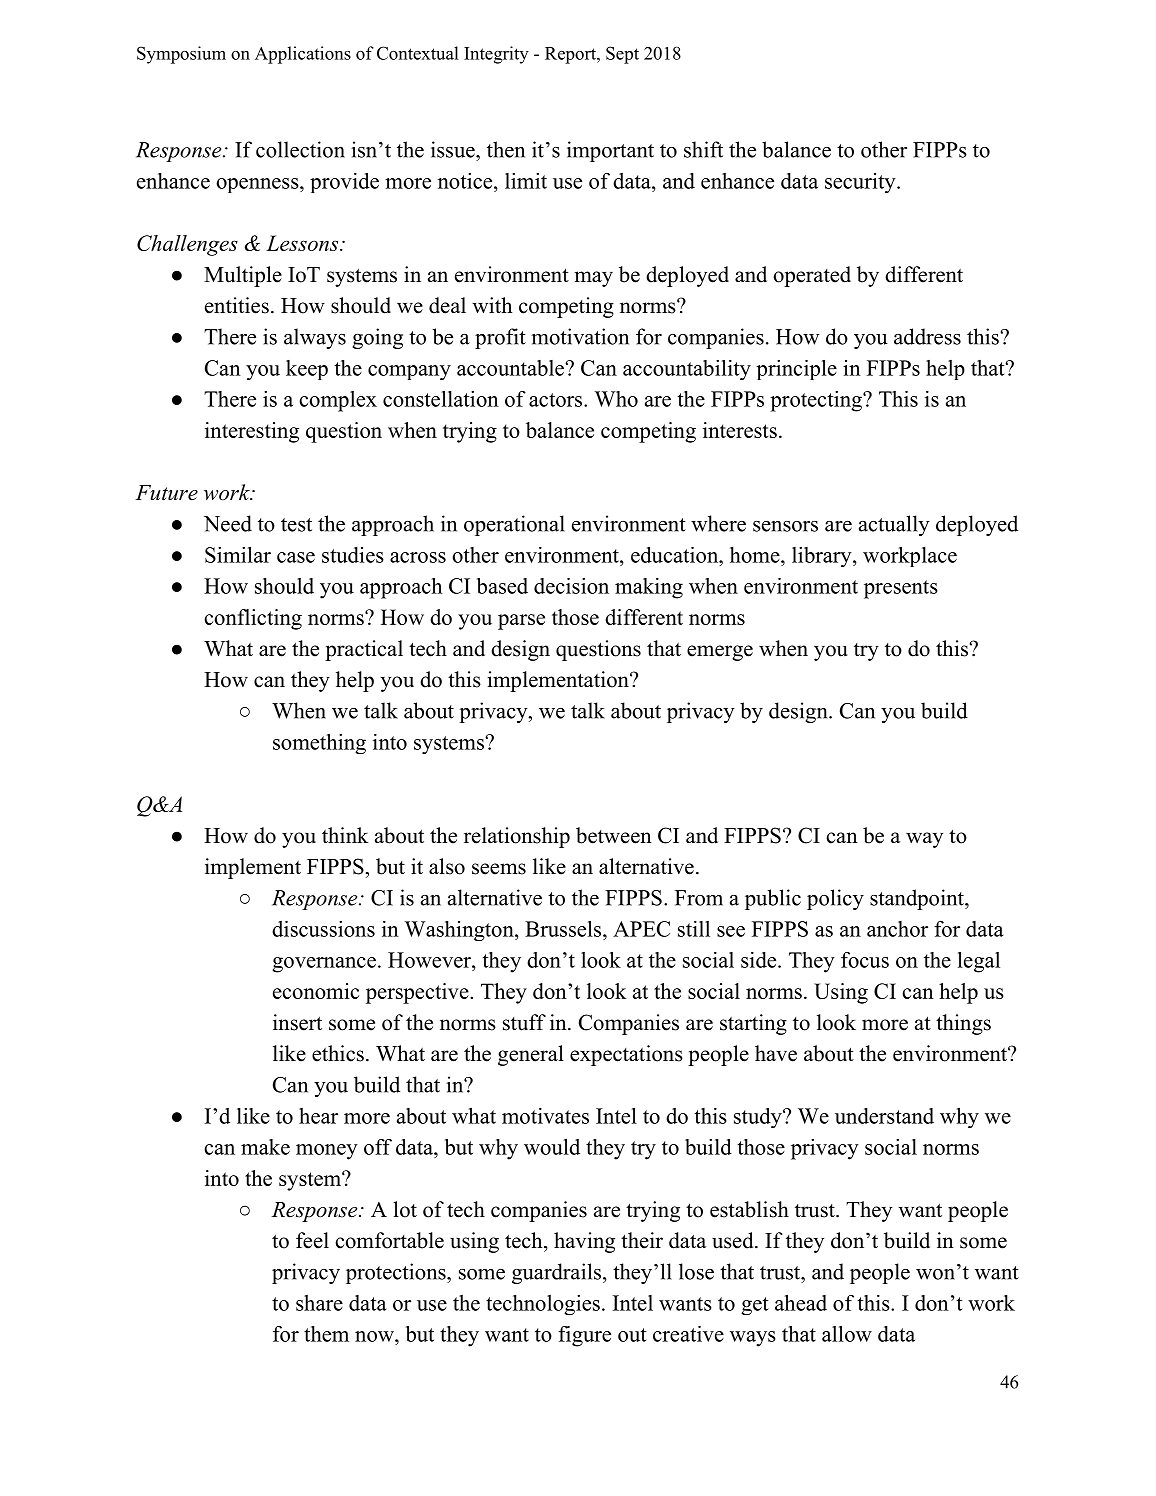  What do you see at coordinates (319, 1303) in the image?
I see `share` at bounding box center [319, 1303].
